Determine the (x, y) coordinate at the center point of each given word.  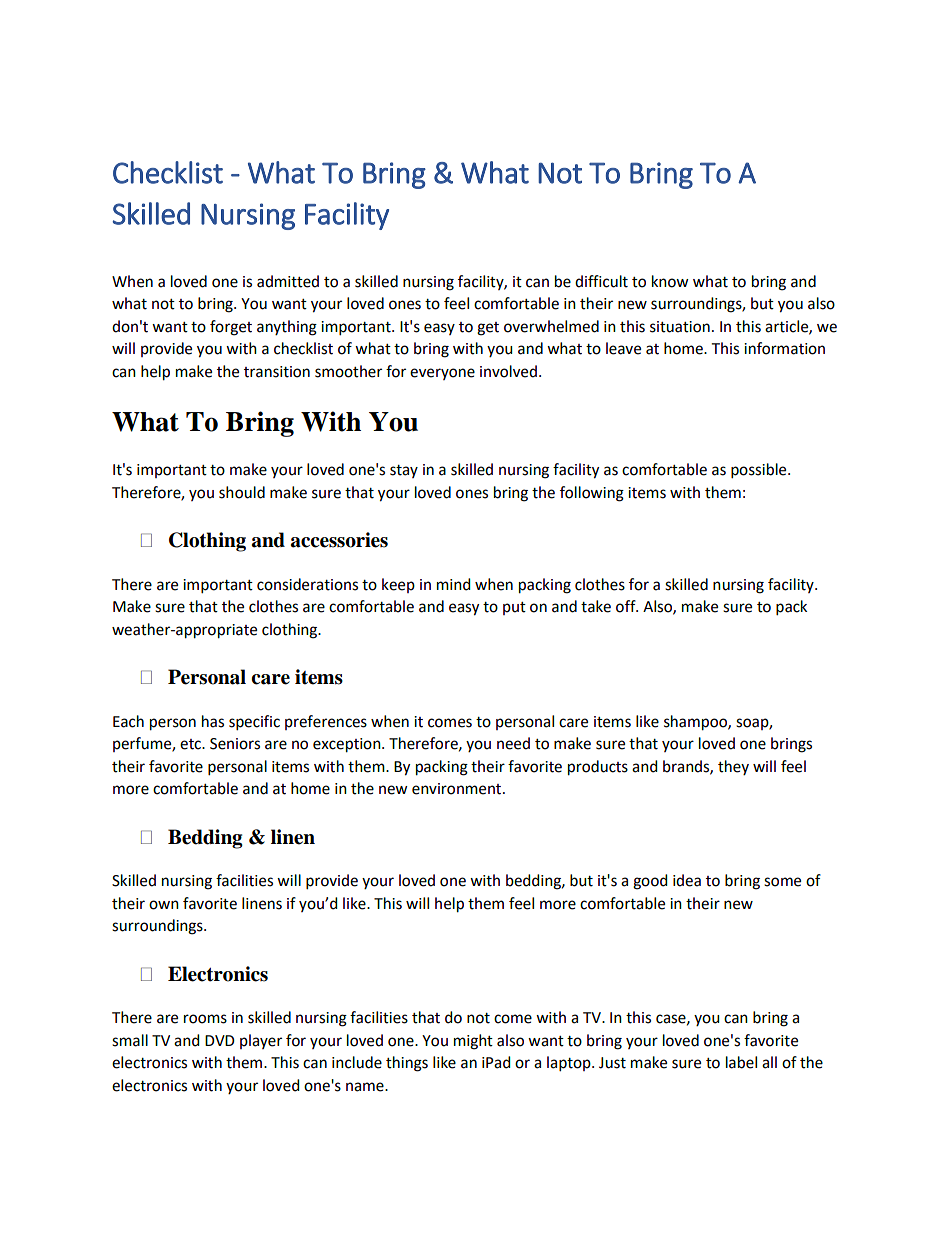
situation (680, 327)
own (164, 905)
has (213, 721)
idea (687, 880)
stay (404, 471)
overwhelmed (551, 326)
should (242, 492)
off (627, 606)
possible (760, 471)
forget (231, 328)
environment (458, 789)
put (514, 608)
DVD (220, 1040)
